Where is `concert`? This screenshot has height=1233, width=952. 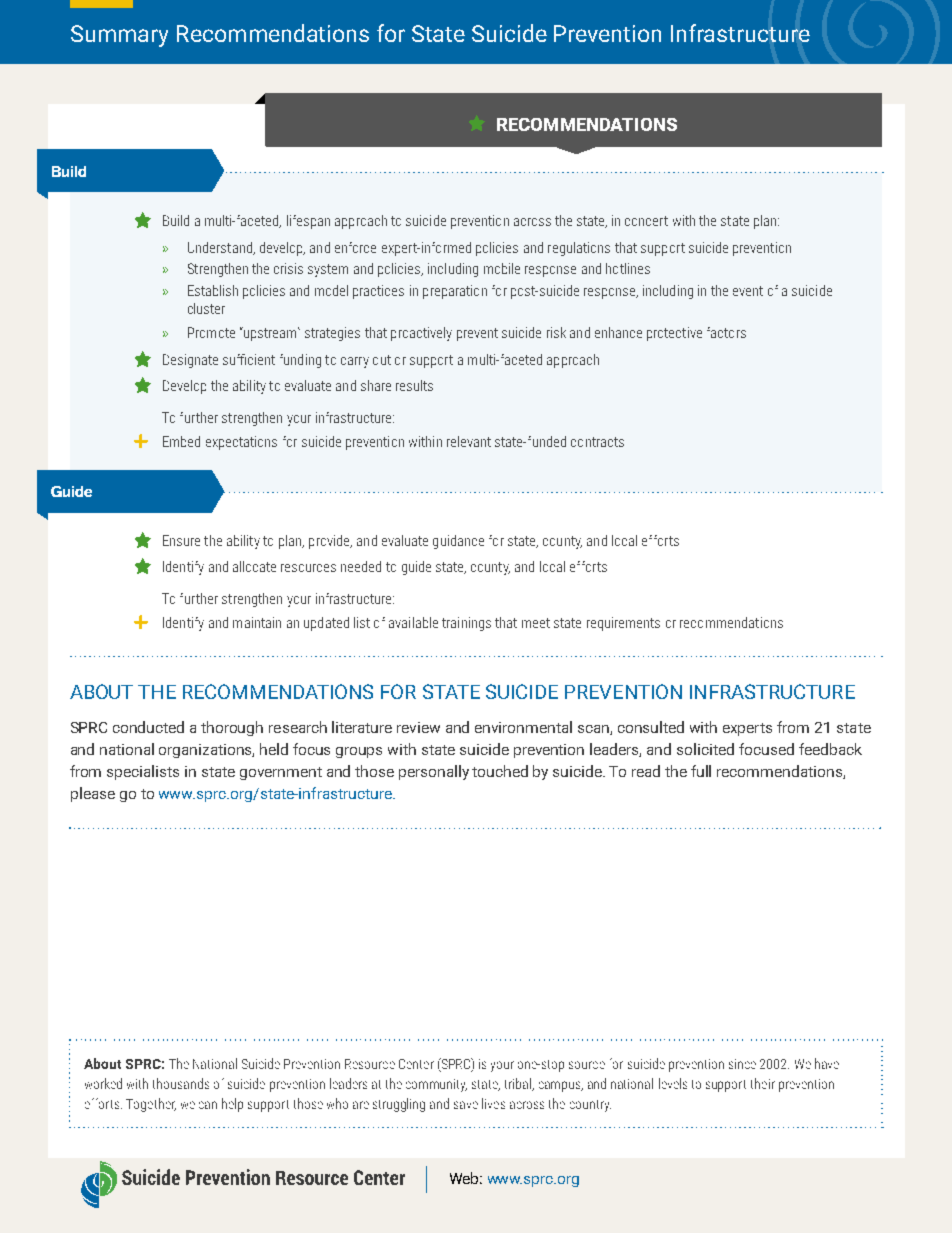 concert is located at coordinates (646, 221).
